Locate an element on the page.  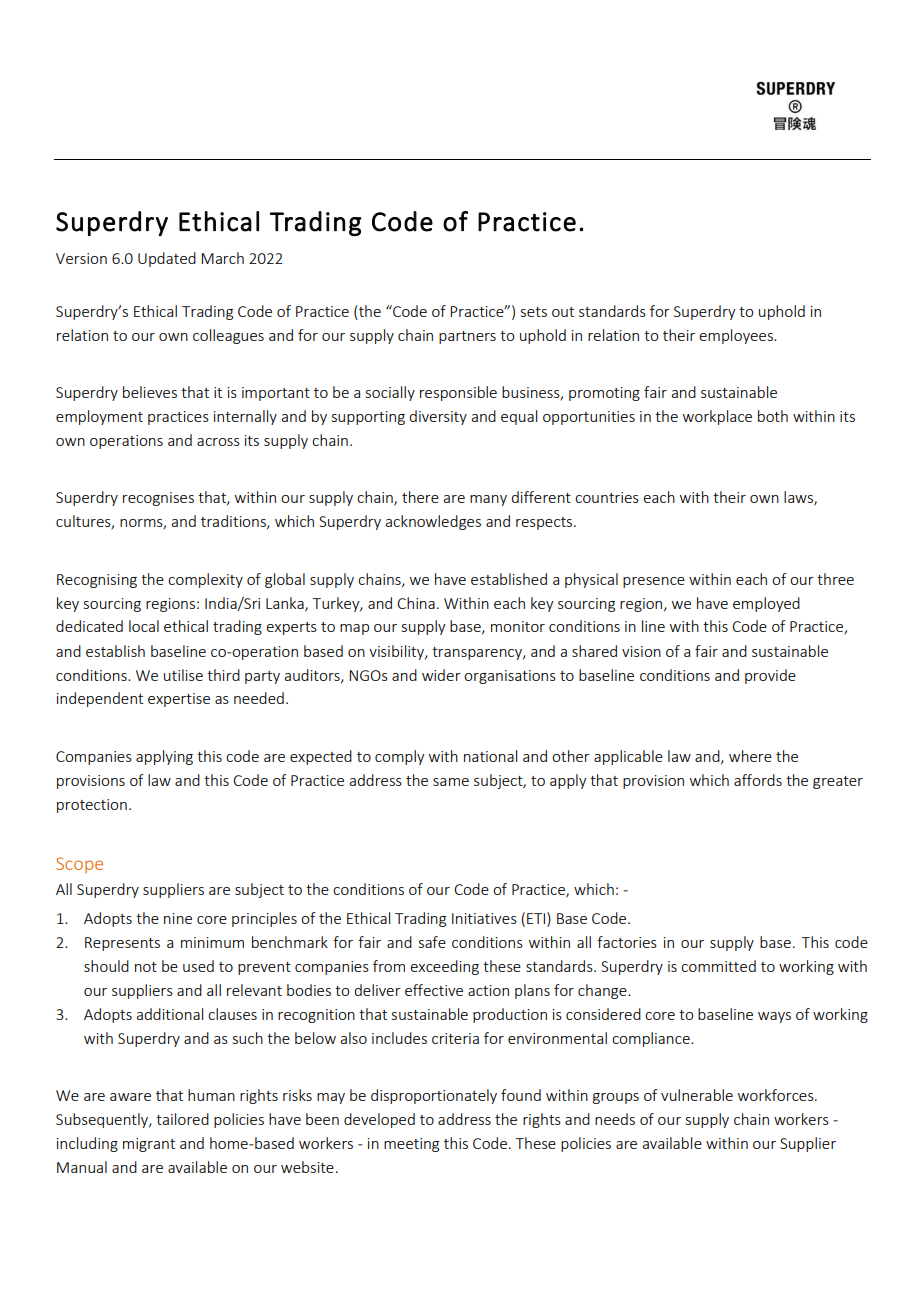
many is located at coordinates (488, 500).
